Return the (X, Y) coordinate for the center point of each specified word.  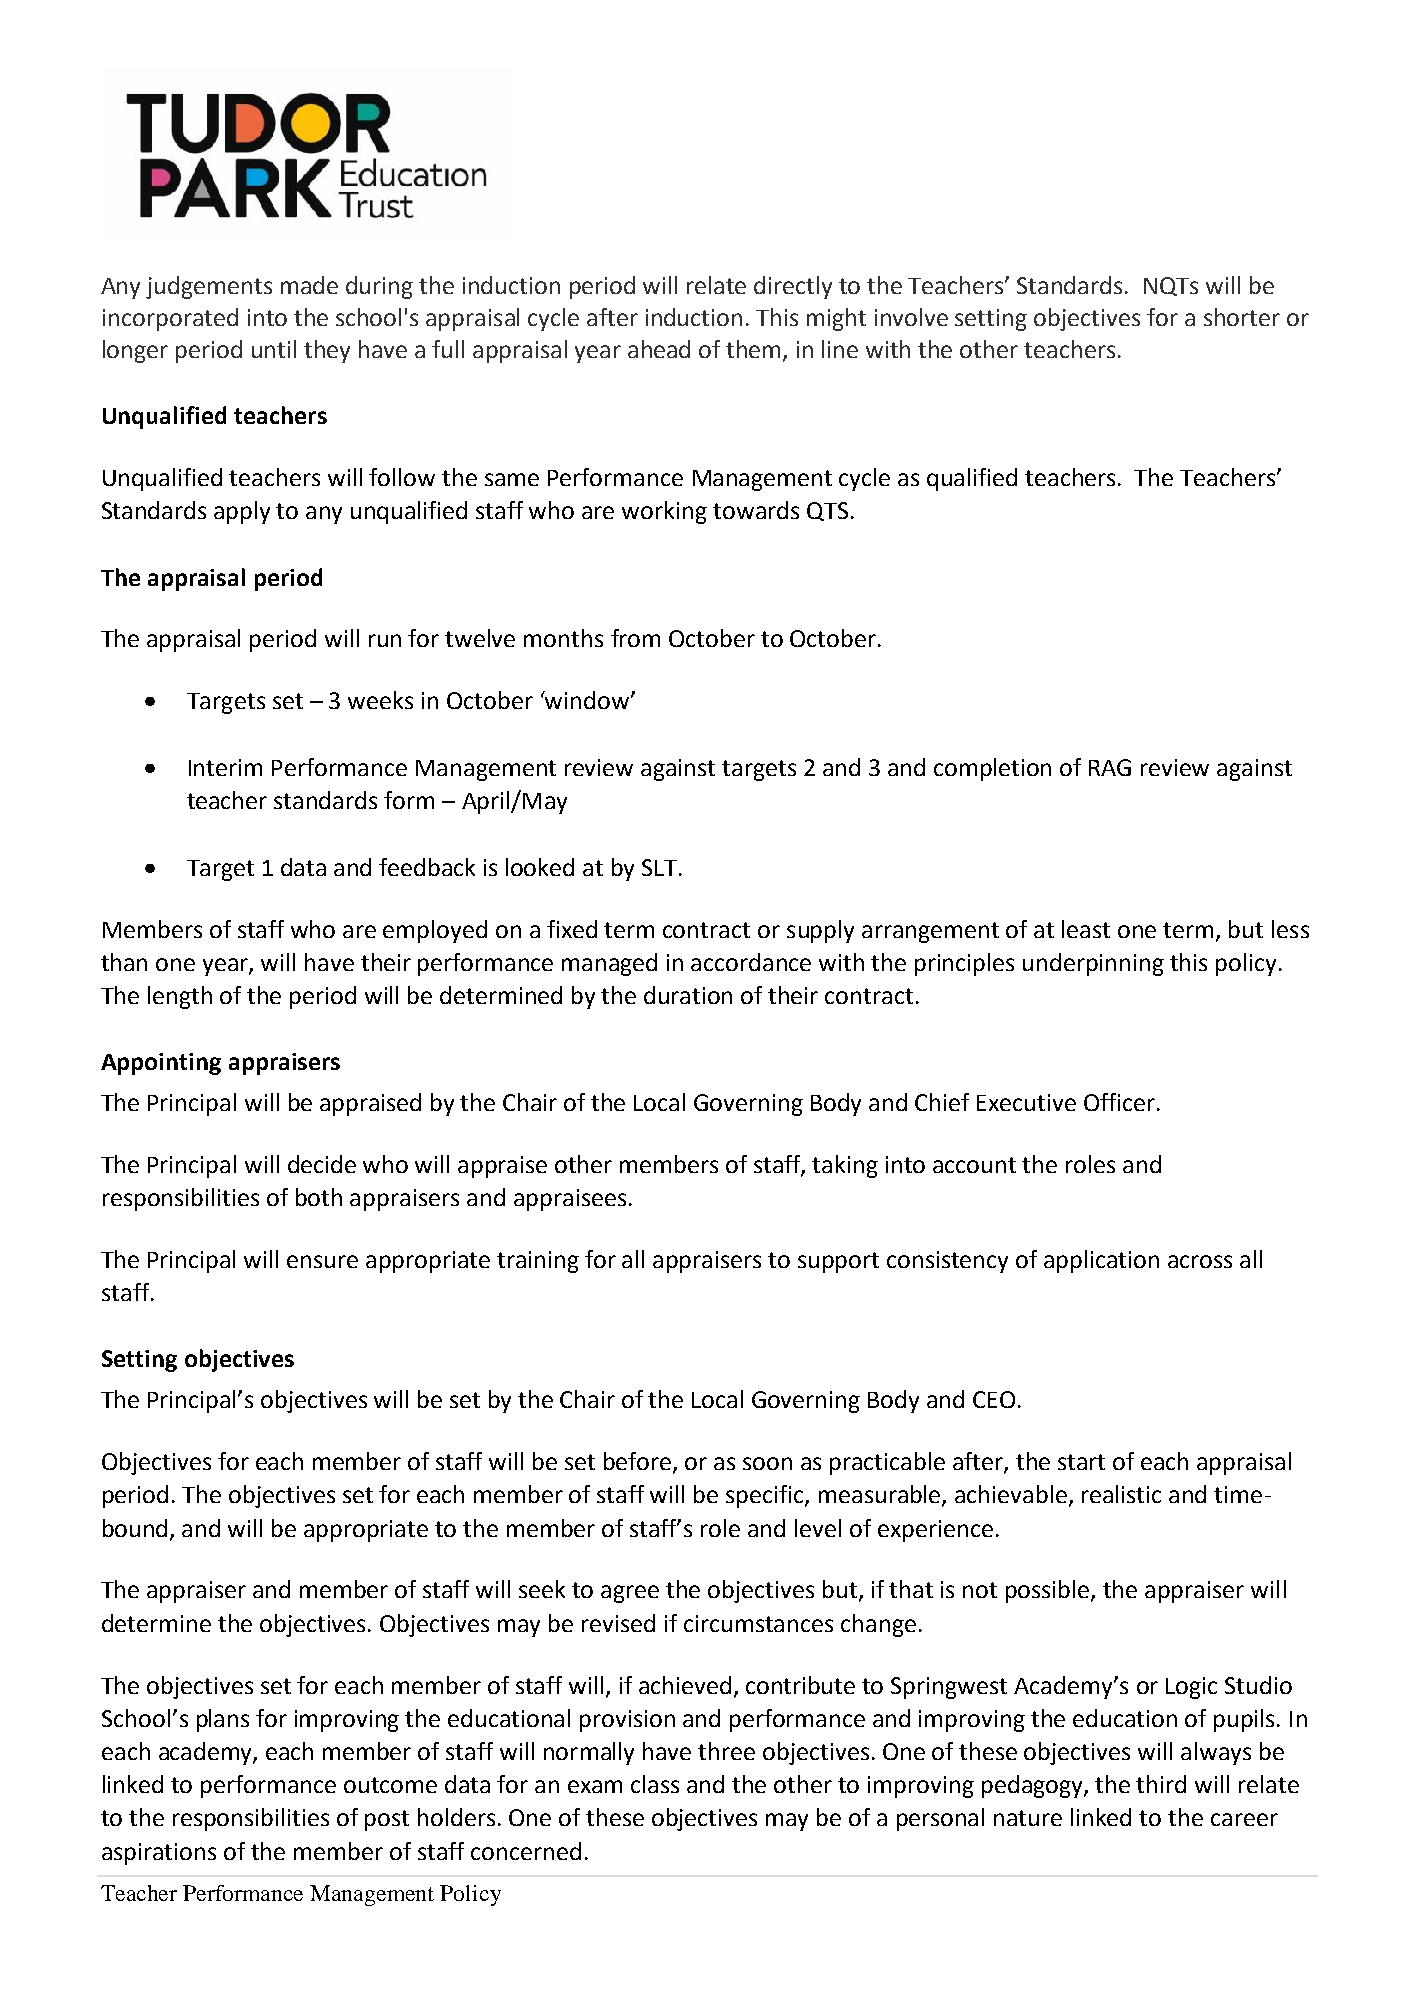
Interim (225, 767)
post (387, 1820)
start (1081, 1462)
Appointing (161, 1064)
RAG (1110, 767)
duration (688, 995)
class (655, 1784)
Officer (1119, 1102)
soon (767, 1463)
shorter (1242, 317)
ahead (659, 349)
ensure (322, 1261)
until (274, 349)
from (635, 638)
